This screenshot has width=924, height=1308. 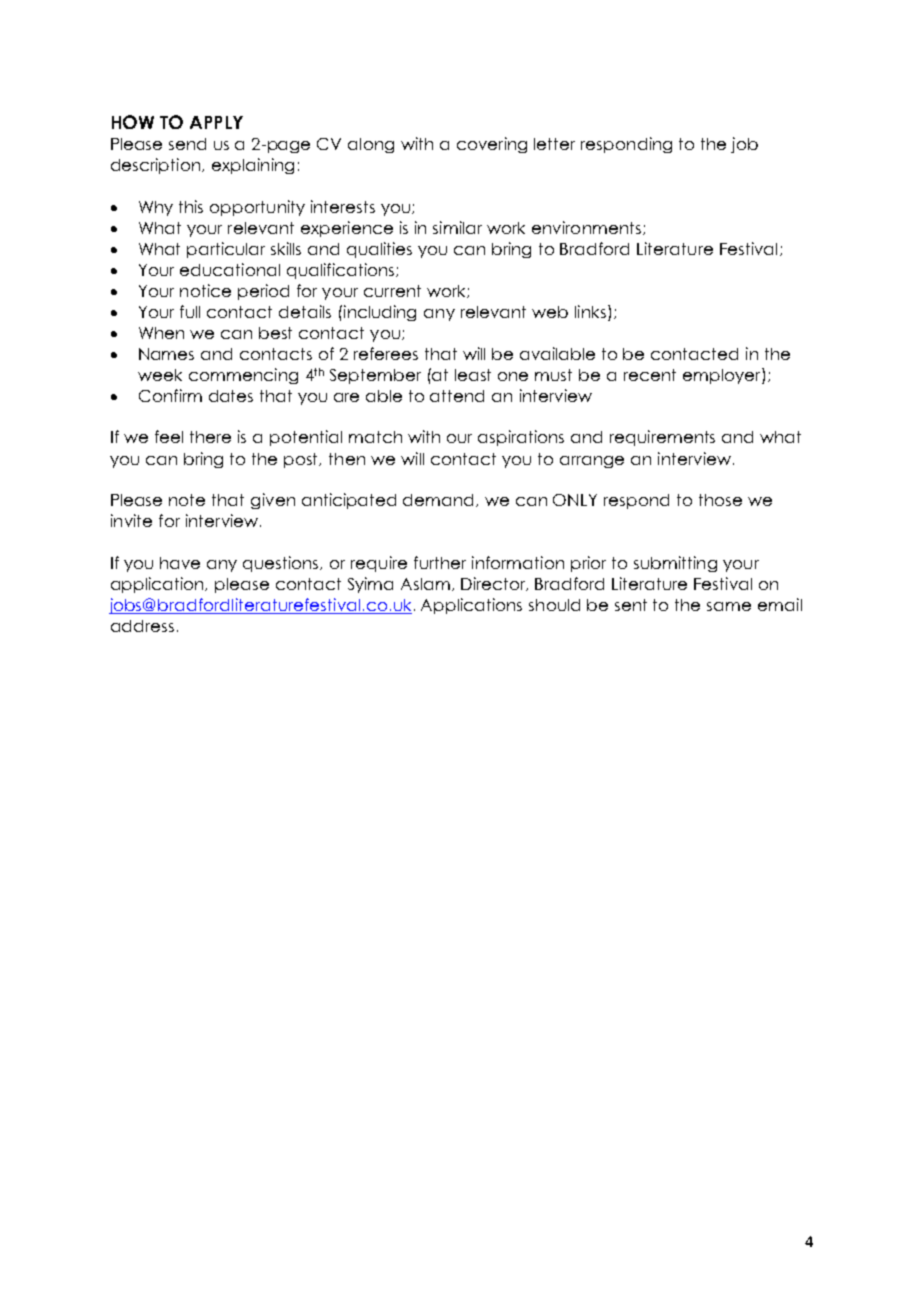 I want to click on covering, so click(x=492, y=145).
